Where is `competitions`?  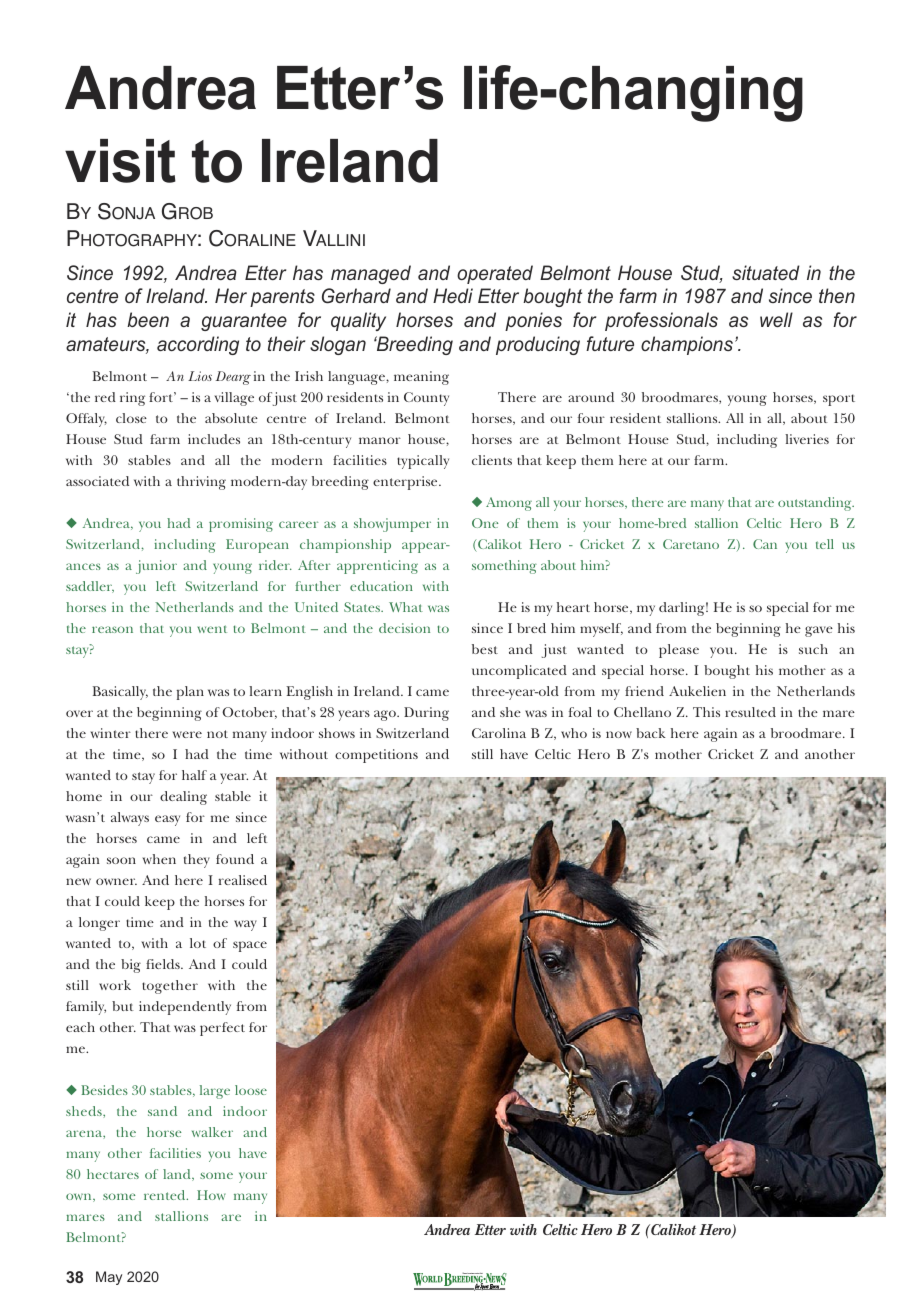 competitions is located at coordinates (376, 756).
